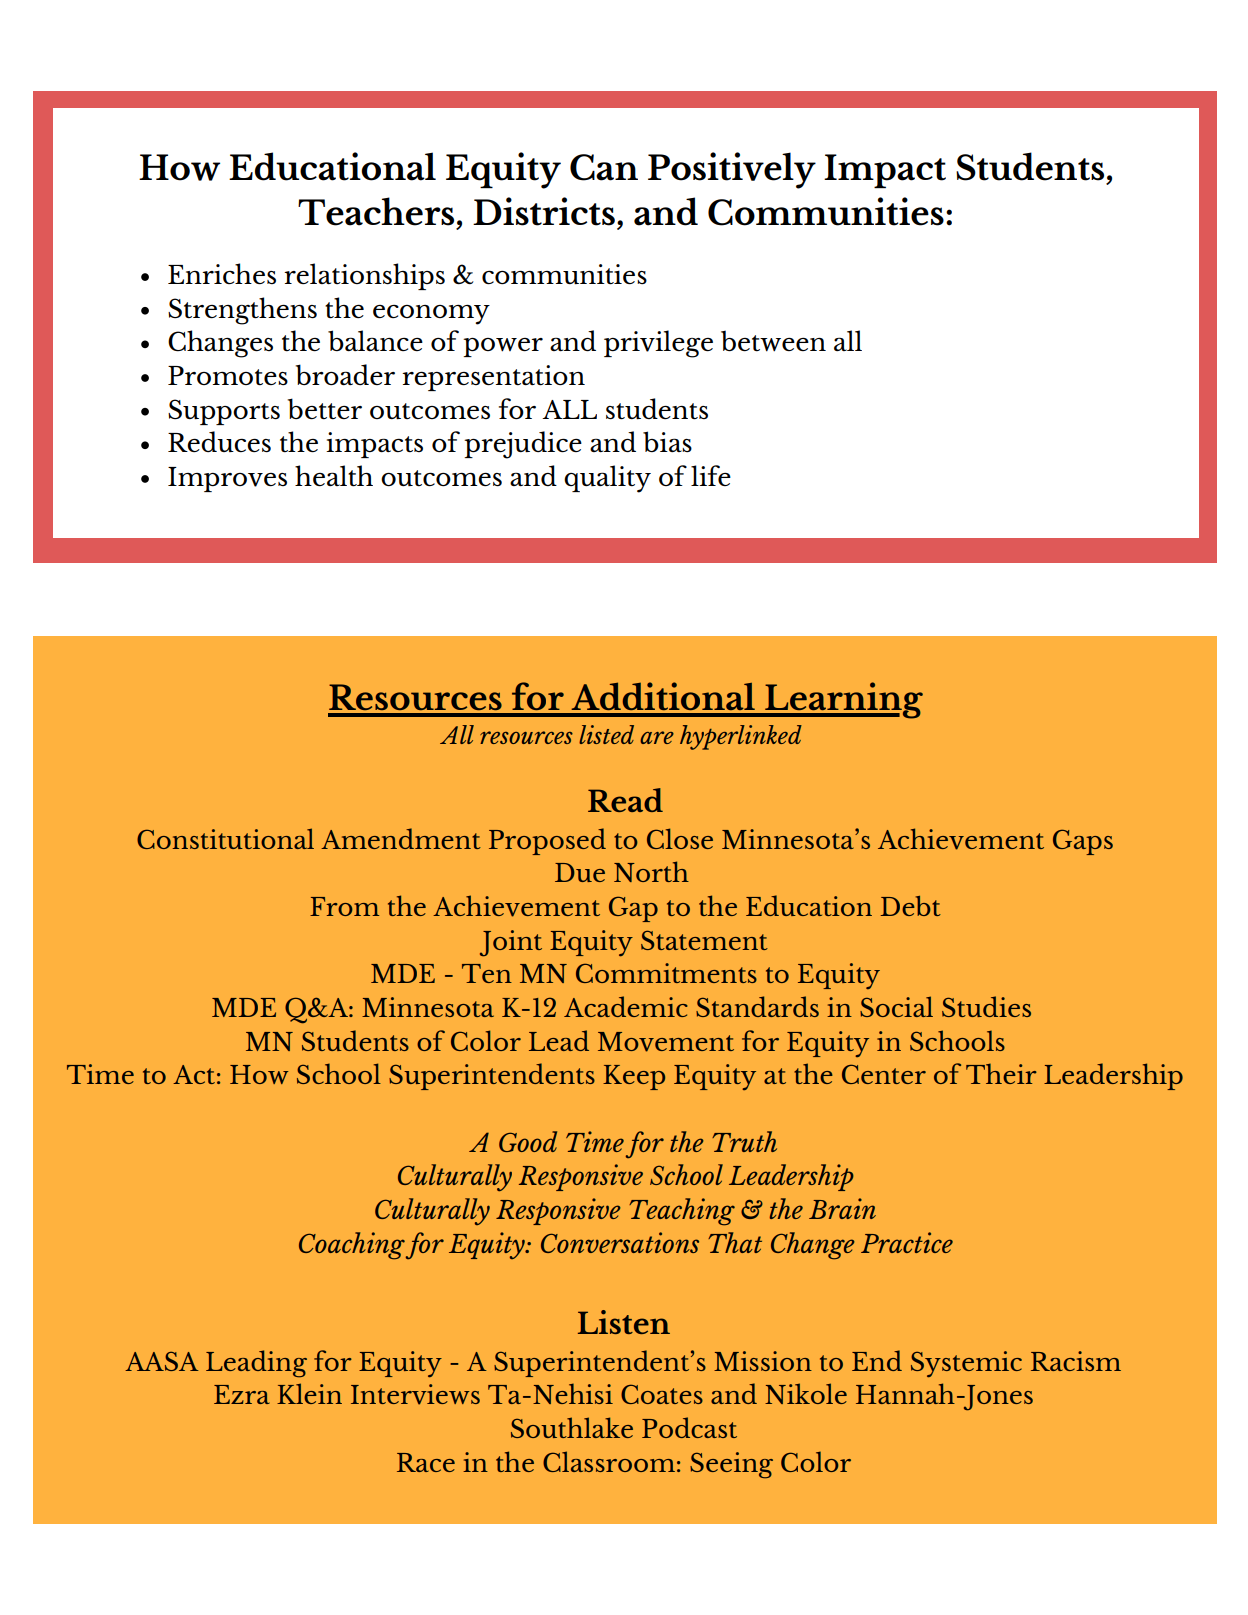 The height and width of the screenshot is (1615, 1248). Describe the element at coordinates (689, 1427) in the screenshot. I see `Podcast` at that location.
